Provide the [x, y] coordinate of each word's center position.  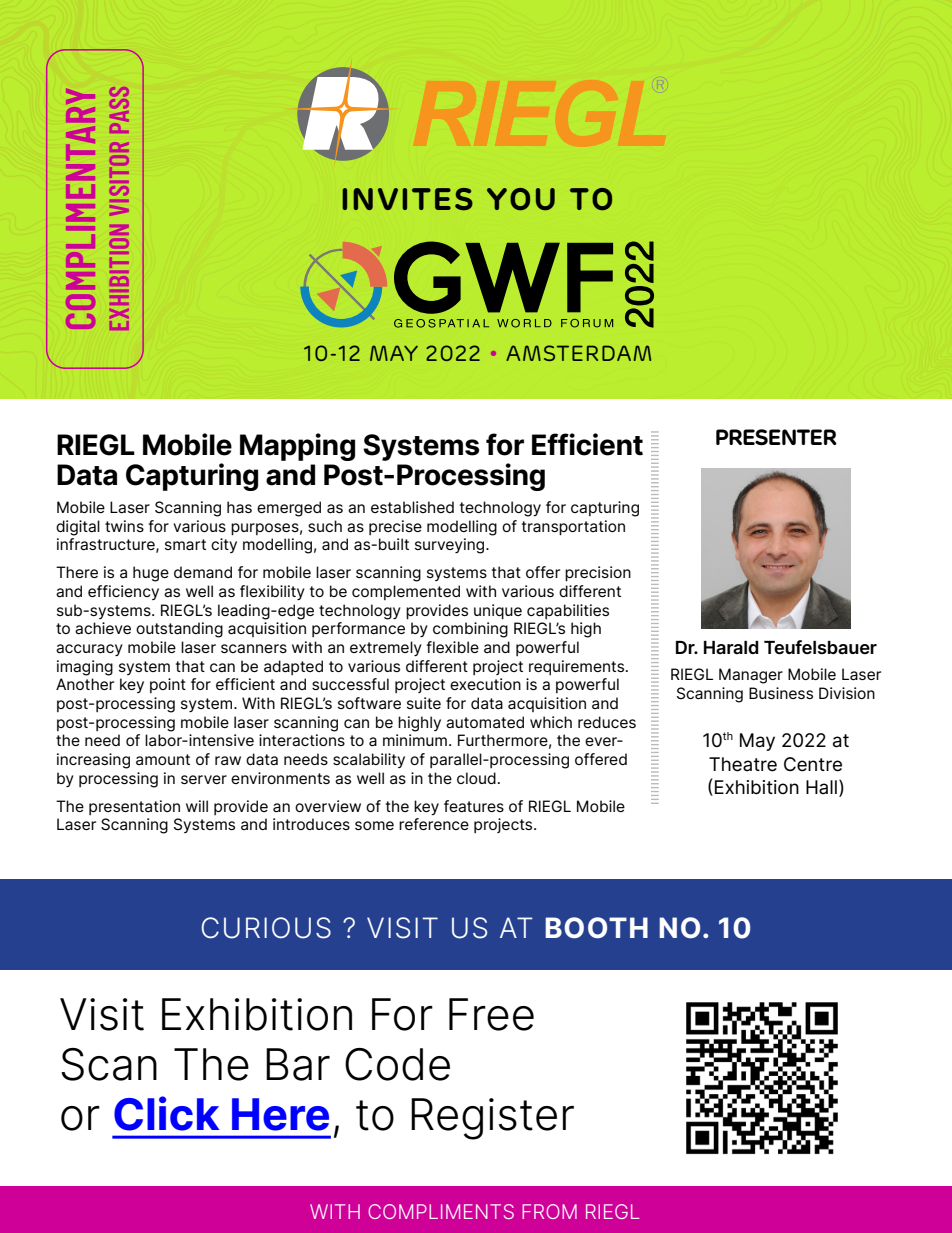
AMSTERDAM [578, 353]
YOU [521, 199]
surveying [451, 546]
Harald [731, 647]
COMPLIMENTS [441, 1211]
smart [185, 545]
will [197, 806]
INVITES [407, 199]
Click [166, 1113]
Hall [821, 787]
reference [434, 824]
